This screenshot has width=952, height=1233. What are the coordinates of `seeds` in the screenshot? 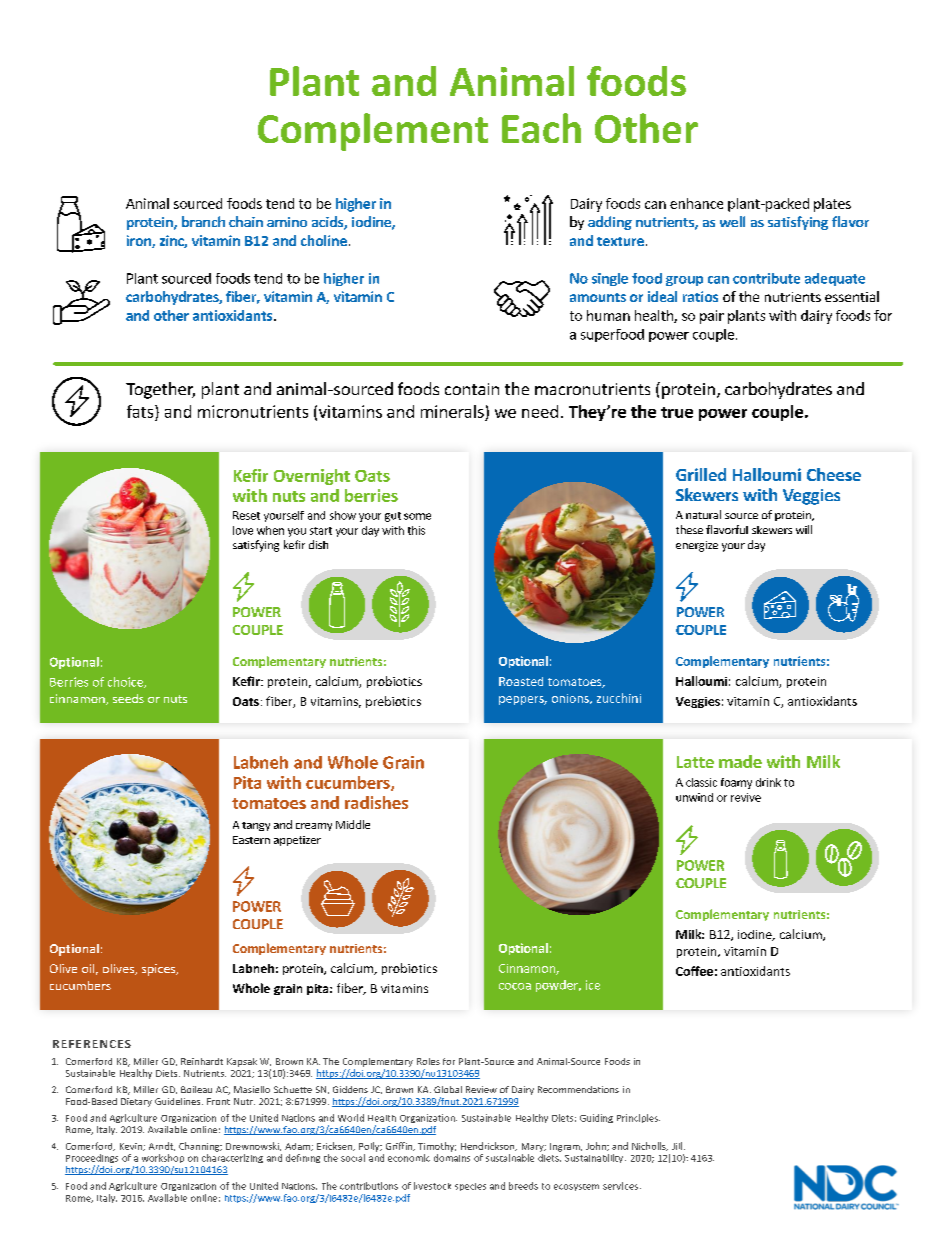 It's located at (128, 698).
